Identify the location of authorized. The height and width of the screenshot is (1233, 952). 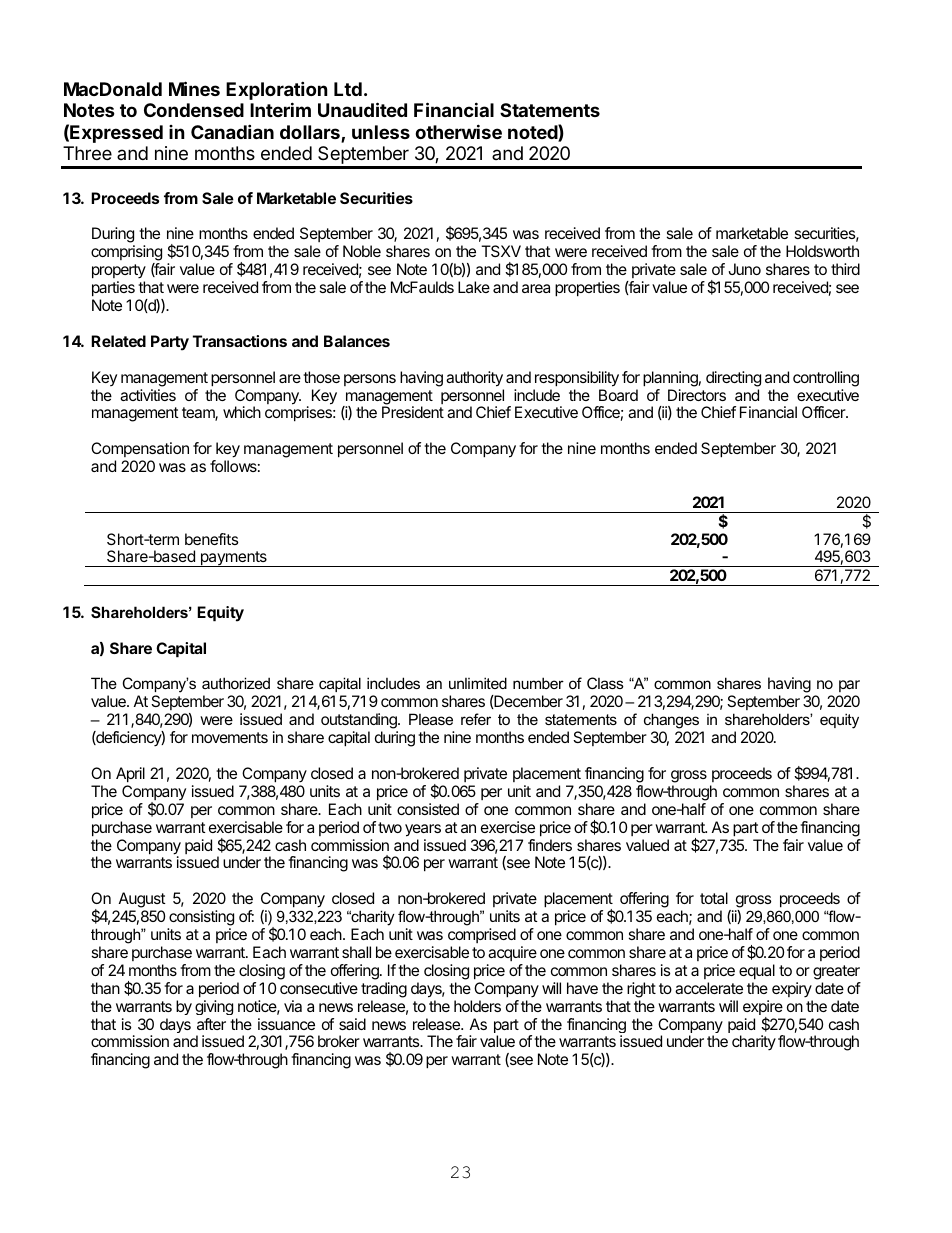
(236, 683).
